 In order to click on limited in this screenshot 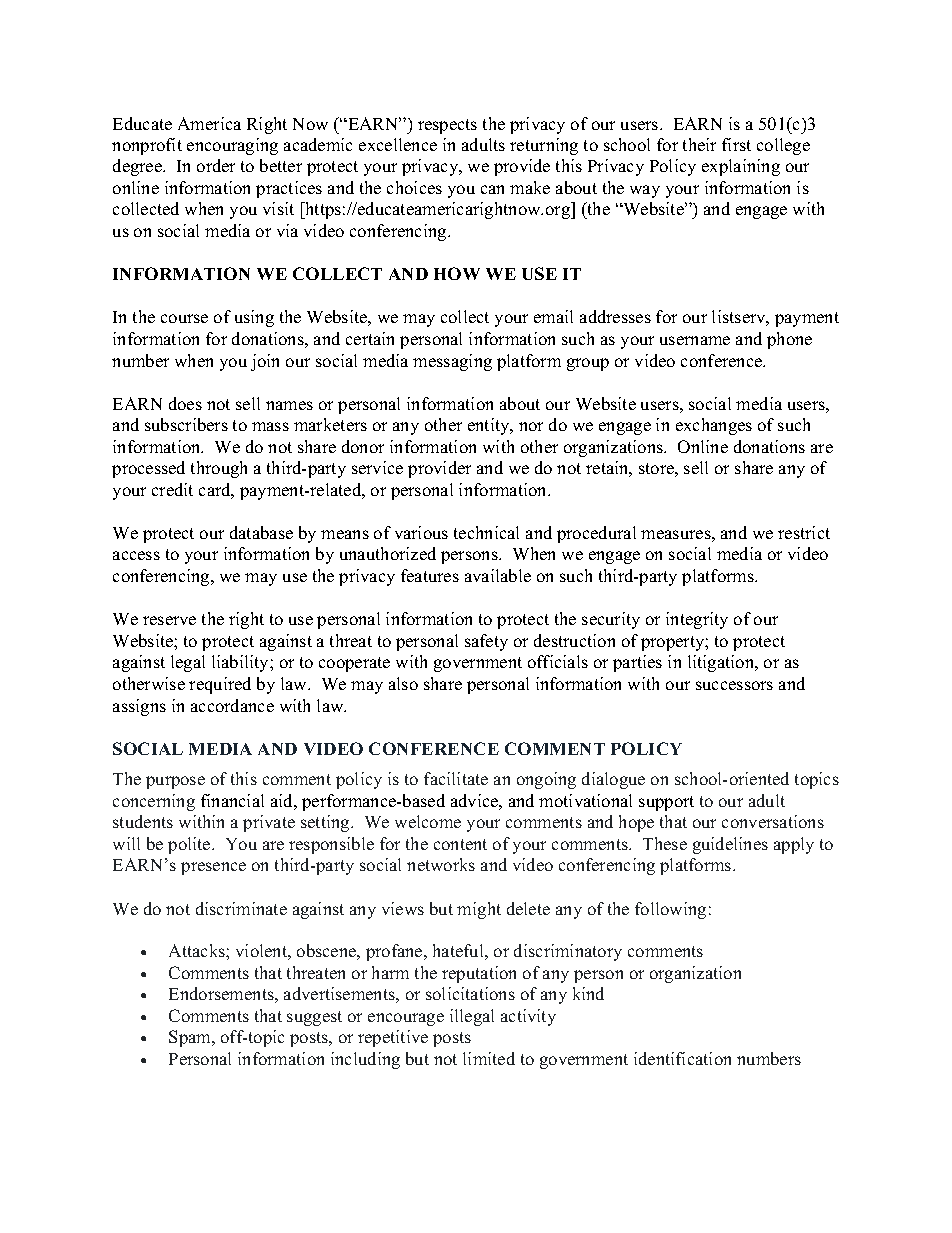, I will do `click(489, 1058)`.
